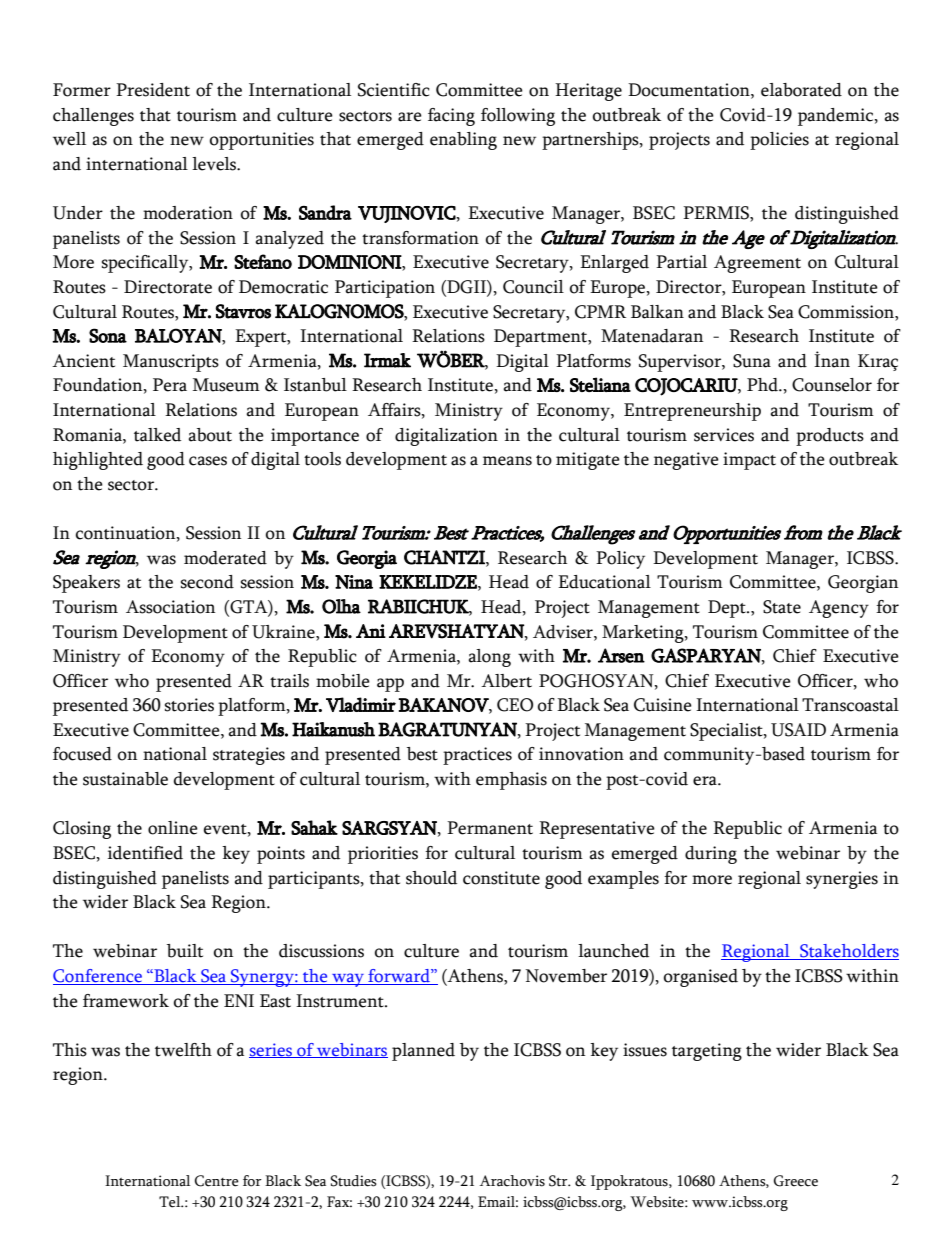 This image has height=1233, width=952. I want to click on Studies, so click(353, 1181).
